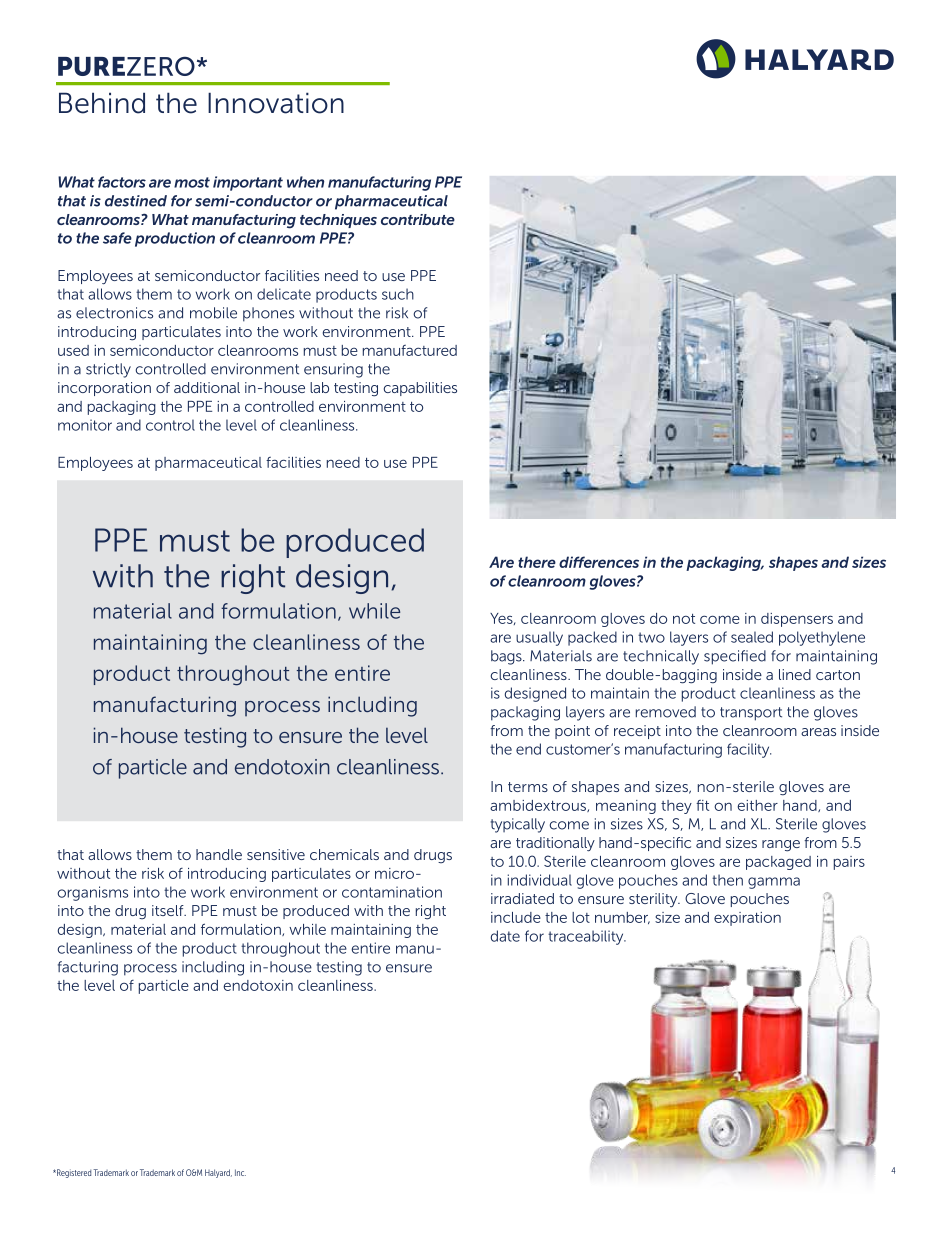  What do you see at coordinates (85, 425) in the image?
I see `monitor` at bounding box center [85, 425].
